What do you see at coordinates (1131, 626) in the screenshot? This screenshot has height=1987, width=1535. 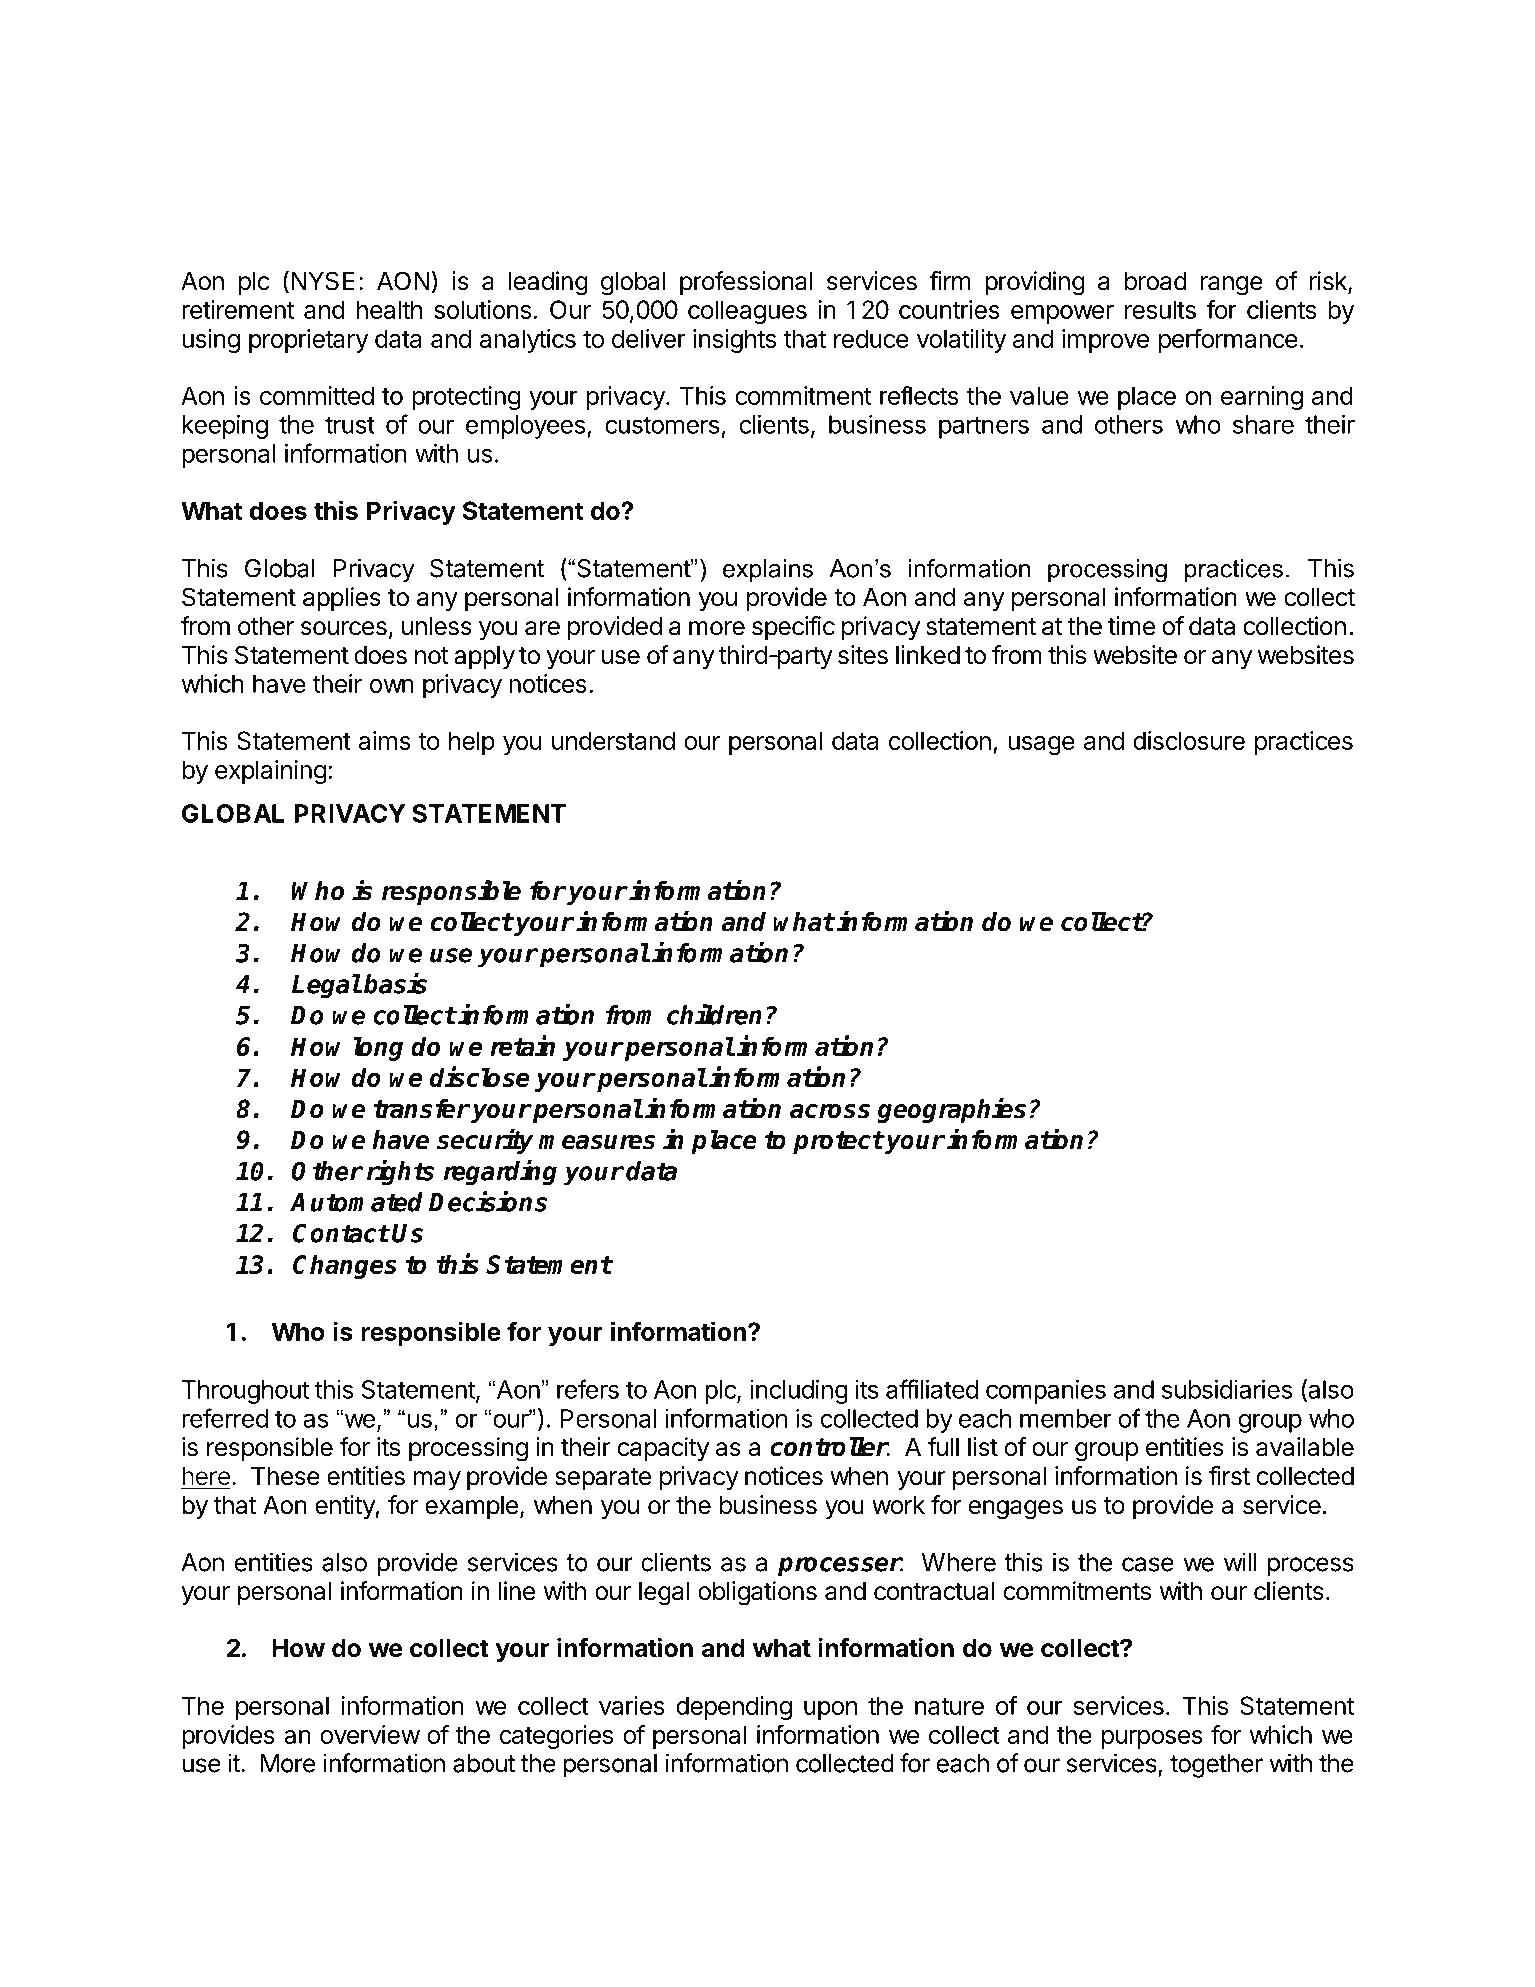 I see `time` at bounding box center [1131, 626].
